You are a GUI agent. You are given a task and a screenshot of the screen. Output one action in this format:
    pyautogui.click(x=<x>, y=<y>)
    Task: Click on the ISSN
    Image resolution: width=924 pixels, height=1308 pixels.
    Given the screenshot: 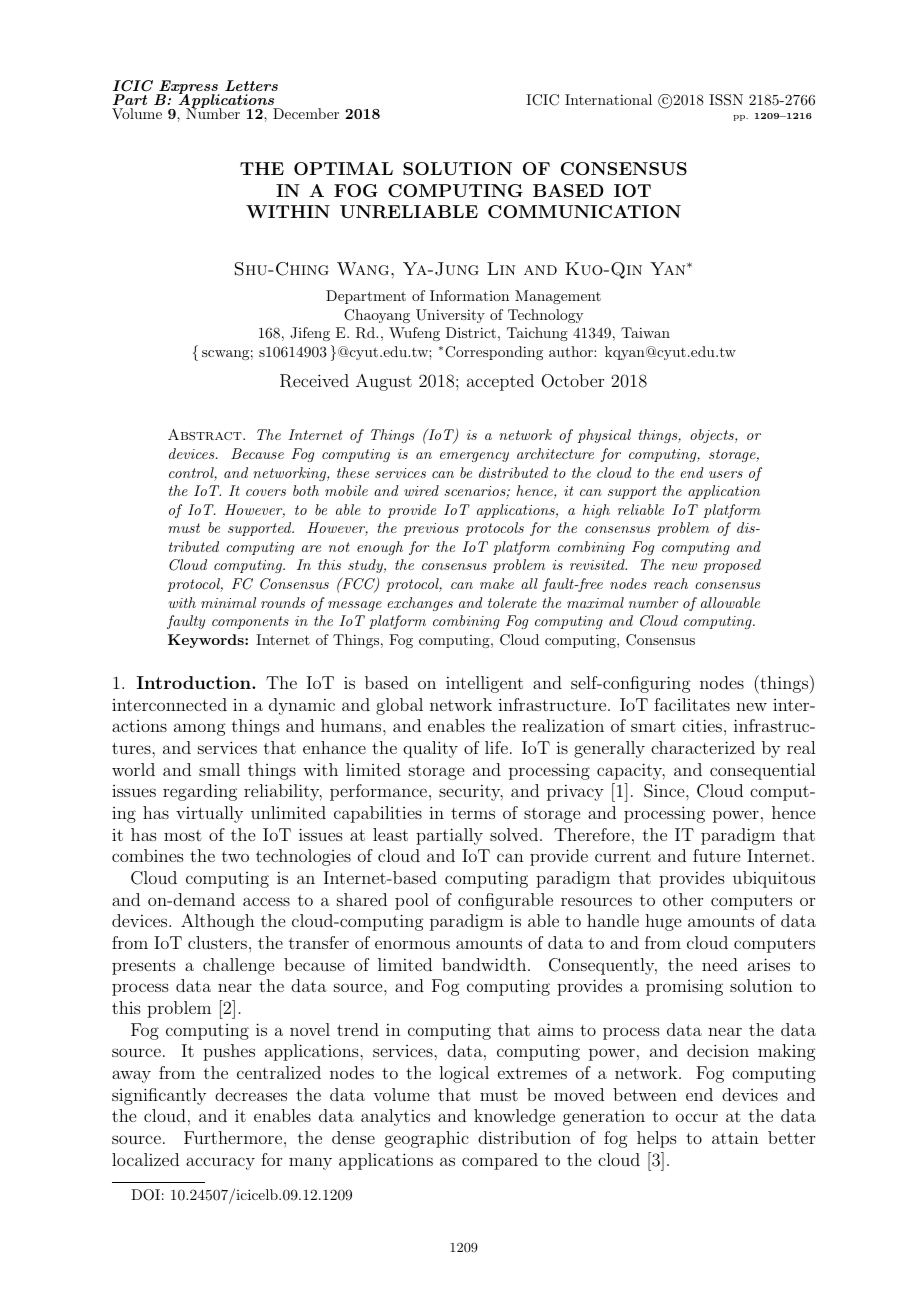 What is the action you would take?
    pyautogui.click(x=726, y=100)
